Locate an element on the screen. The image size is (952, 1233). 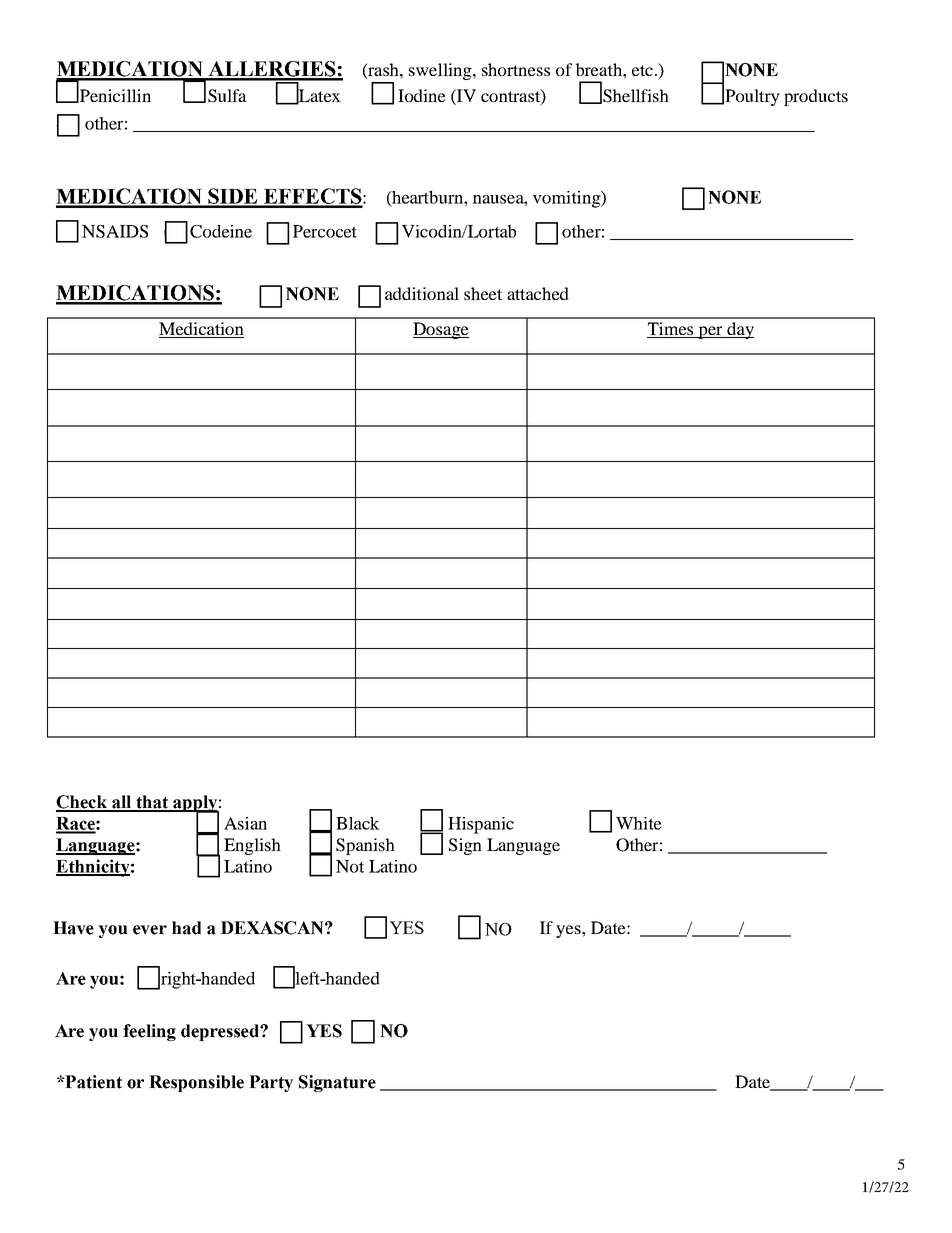
Check is located at coordinates (82, 803).
